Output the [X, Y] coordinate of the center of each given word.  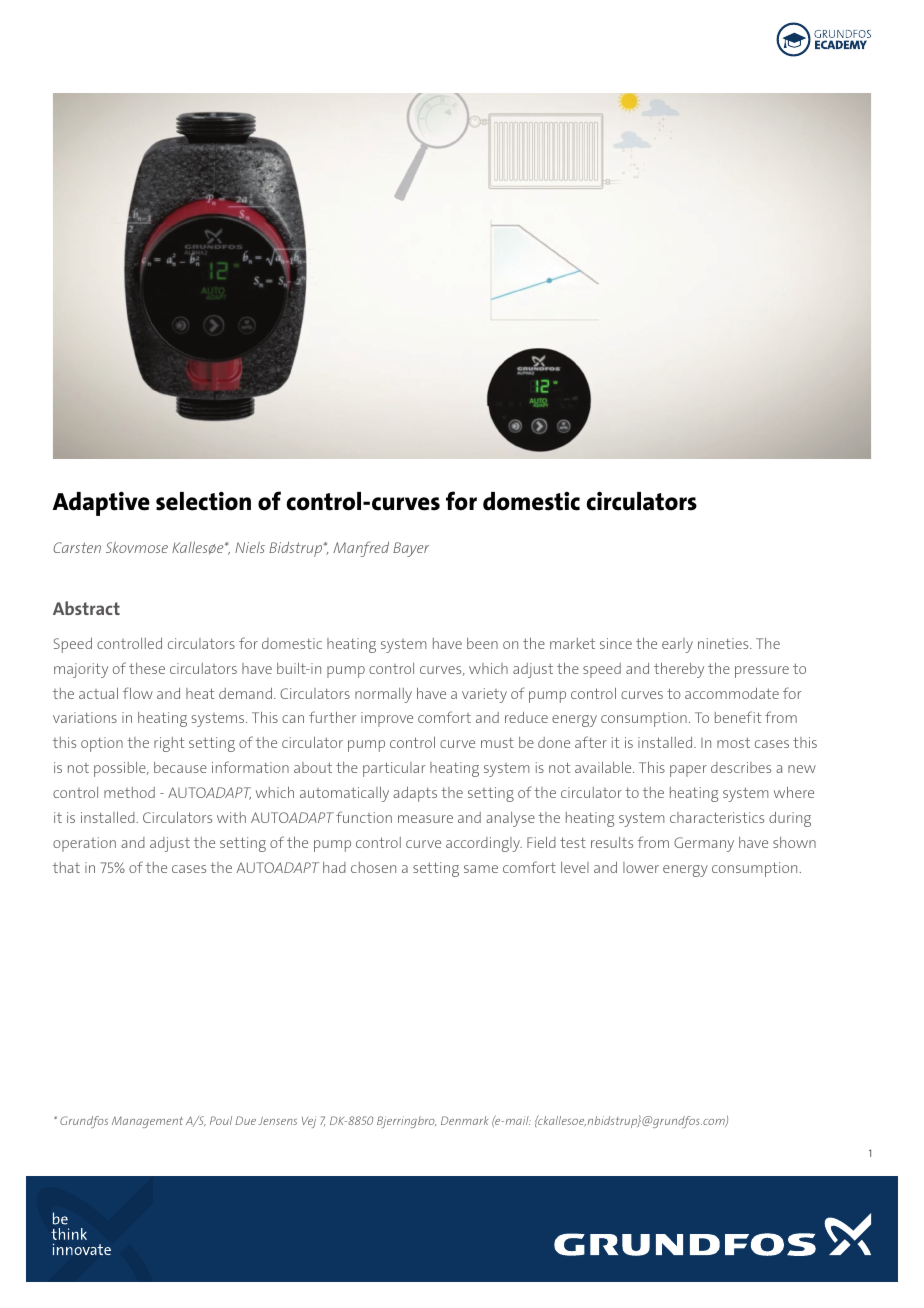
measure [425, 819]
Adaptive [101, 503]
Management [147, 1122]
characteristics [717, 817]
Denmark [464, 1120]
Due [246, 1120]
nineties [724, 643]
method [129, 792]
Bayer [411, 549]
